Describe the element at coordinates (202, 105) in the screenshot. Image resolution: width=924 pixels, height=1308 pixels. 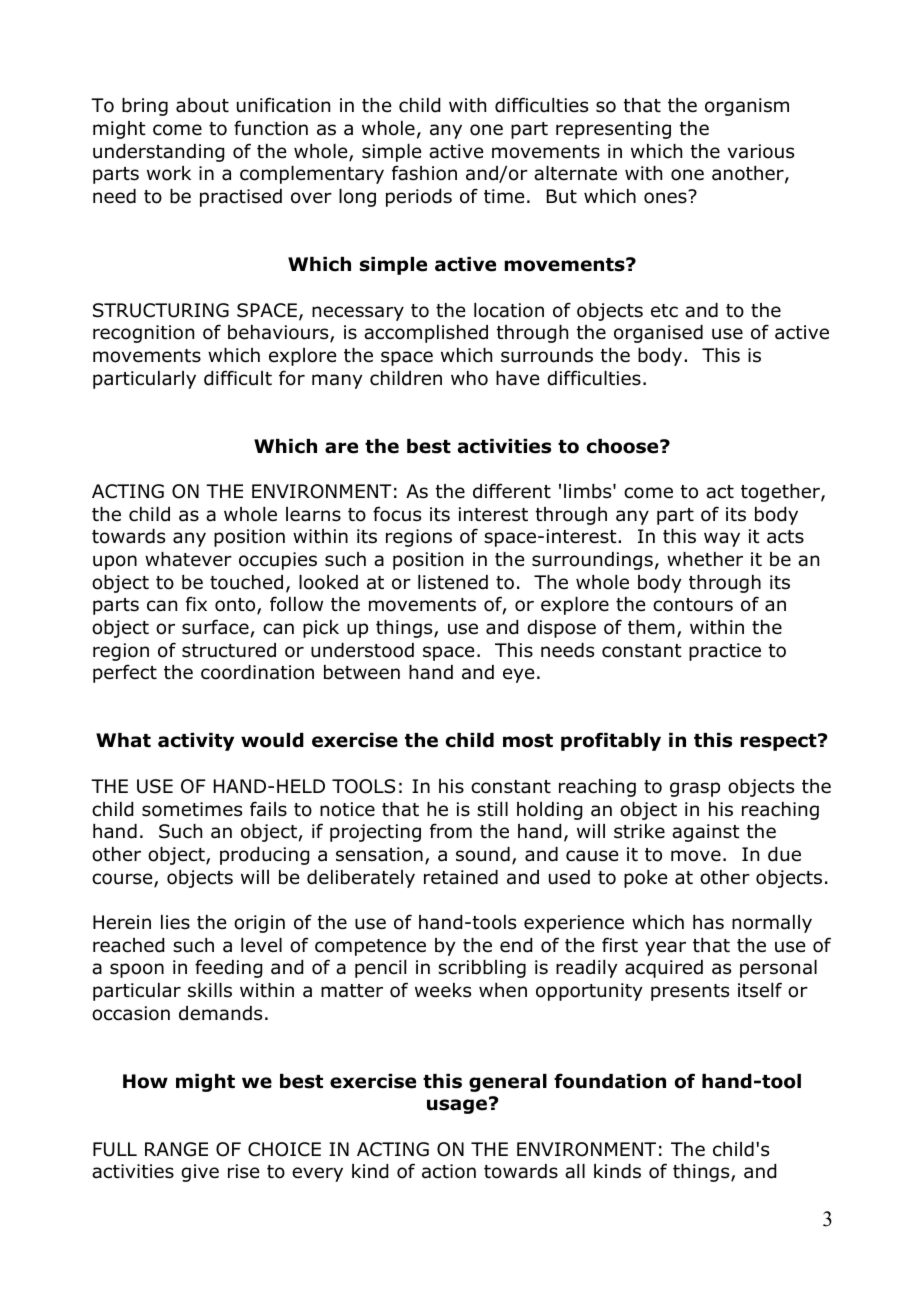
I see `about` at that location.
